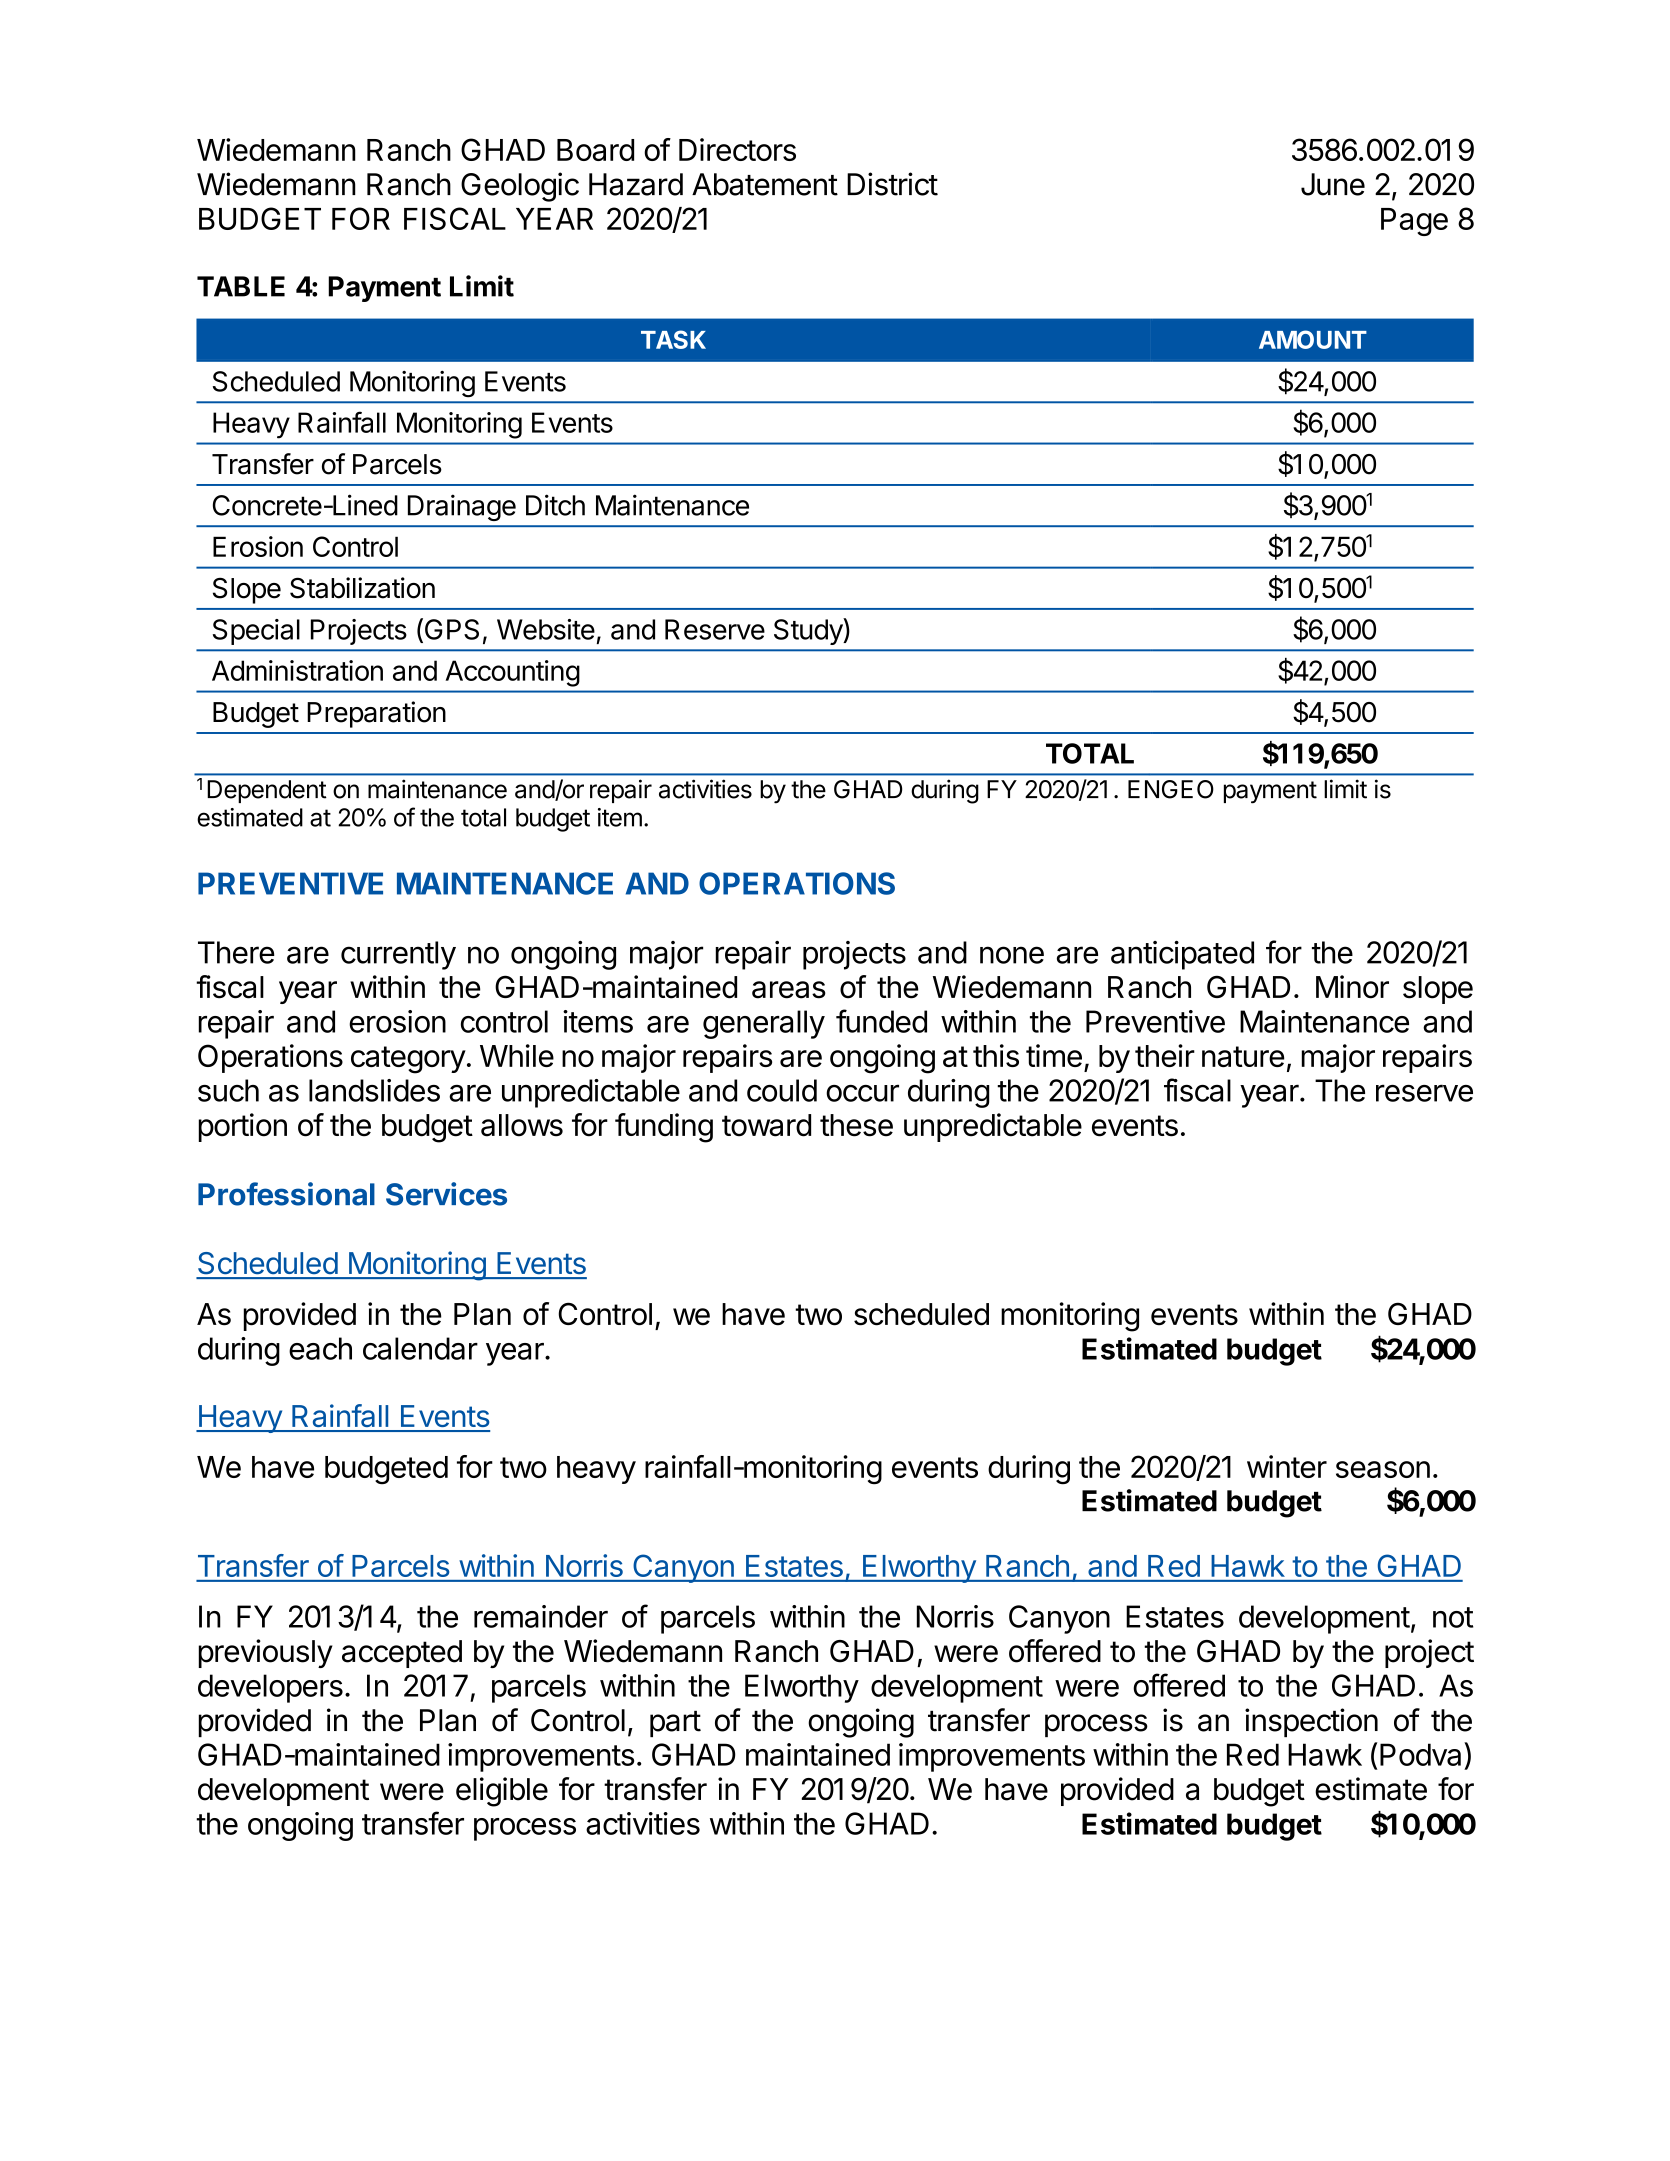 The width and height of the screenshot is (1670, 2161). Describe the element at coordinates (398, 955) in the screenshot. I see `currently` at that location.
